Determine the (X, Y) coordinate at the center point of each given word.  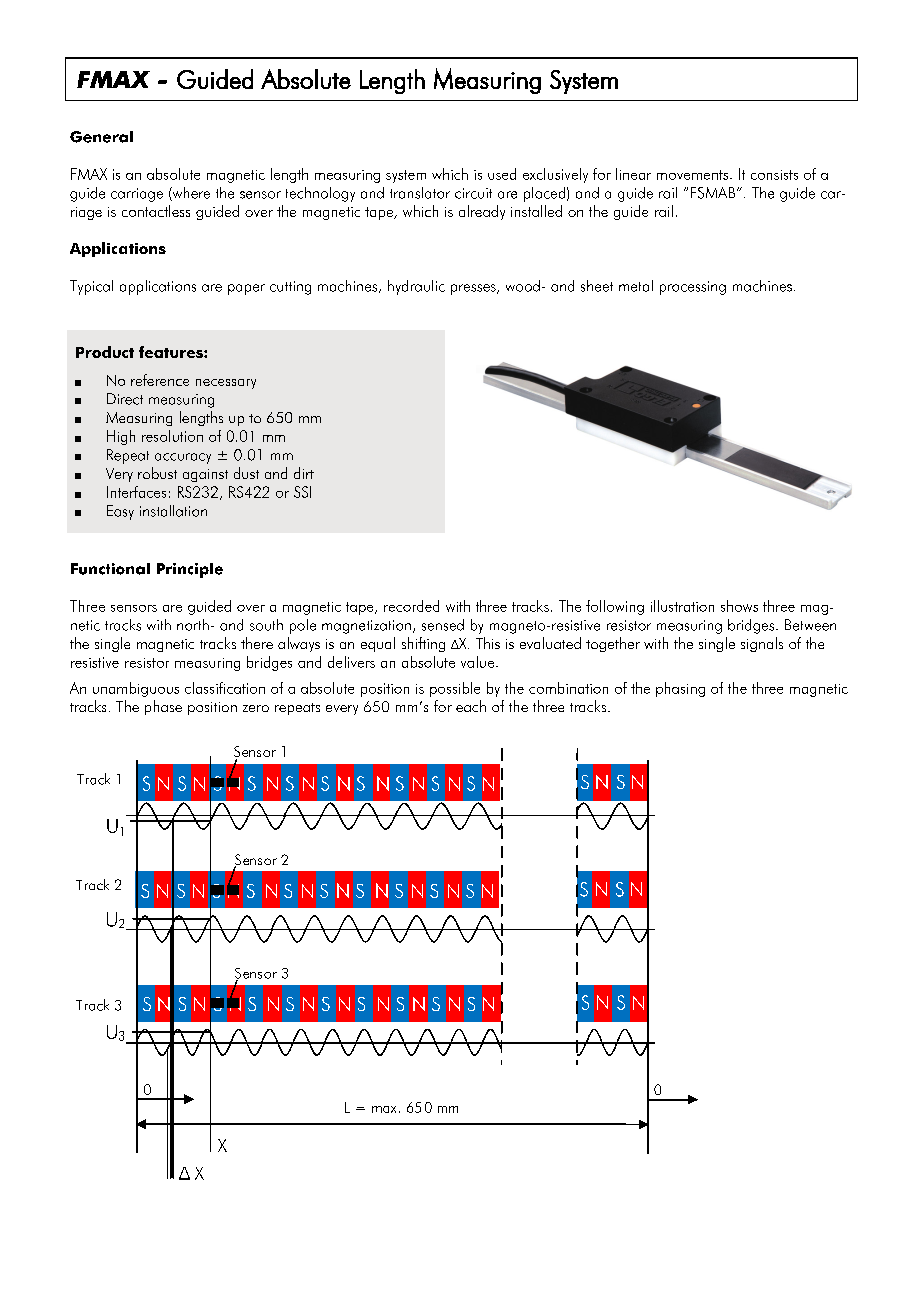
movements (694, 175)
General (101, 137)
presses (474, 289)
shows (739, 606)
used (502, 174)
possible (455, 689)
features (172, 352)
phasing (680, 689)
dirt (304, 473)
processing (693, 288)
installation (173, 511)
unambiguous (136, 689)
